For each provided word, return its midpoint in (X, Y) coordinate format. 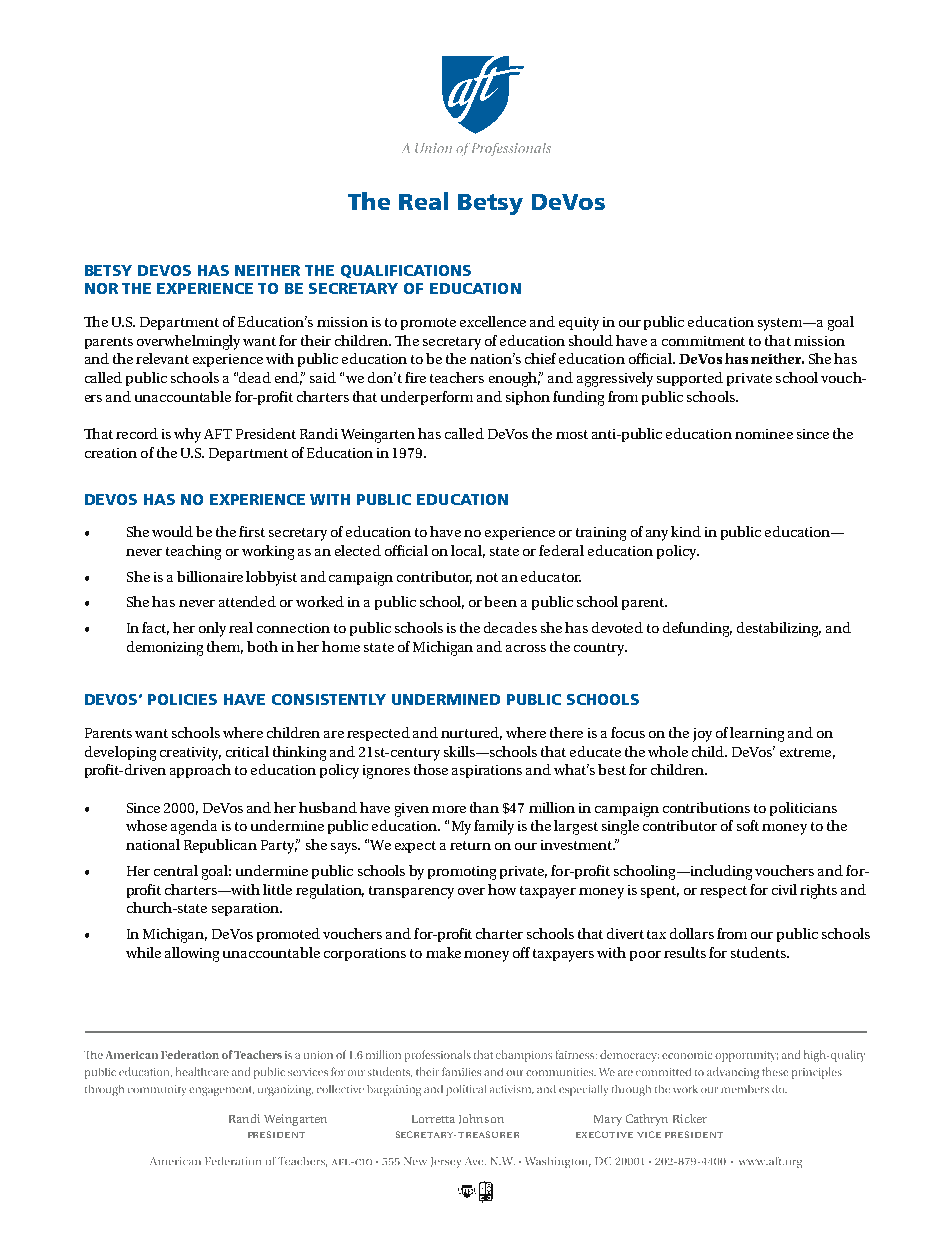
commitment (703, 341)
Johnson (481, 1119)
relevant (162, 358)
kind (686, 531)
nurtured (471, 733)
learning (757, 734)
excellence (493, 321)
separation (247, 909)
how (502, 889)
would (172, 531)
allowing (192, 954)
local (468, 551)
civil (784, 889)
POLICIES (182, 699)
